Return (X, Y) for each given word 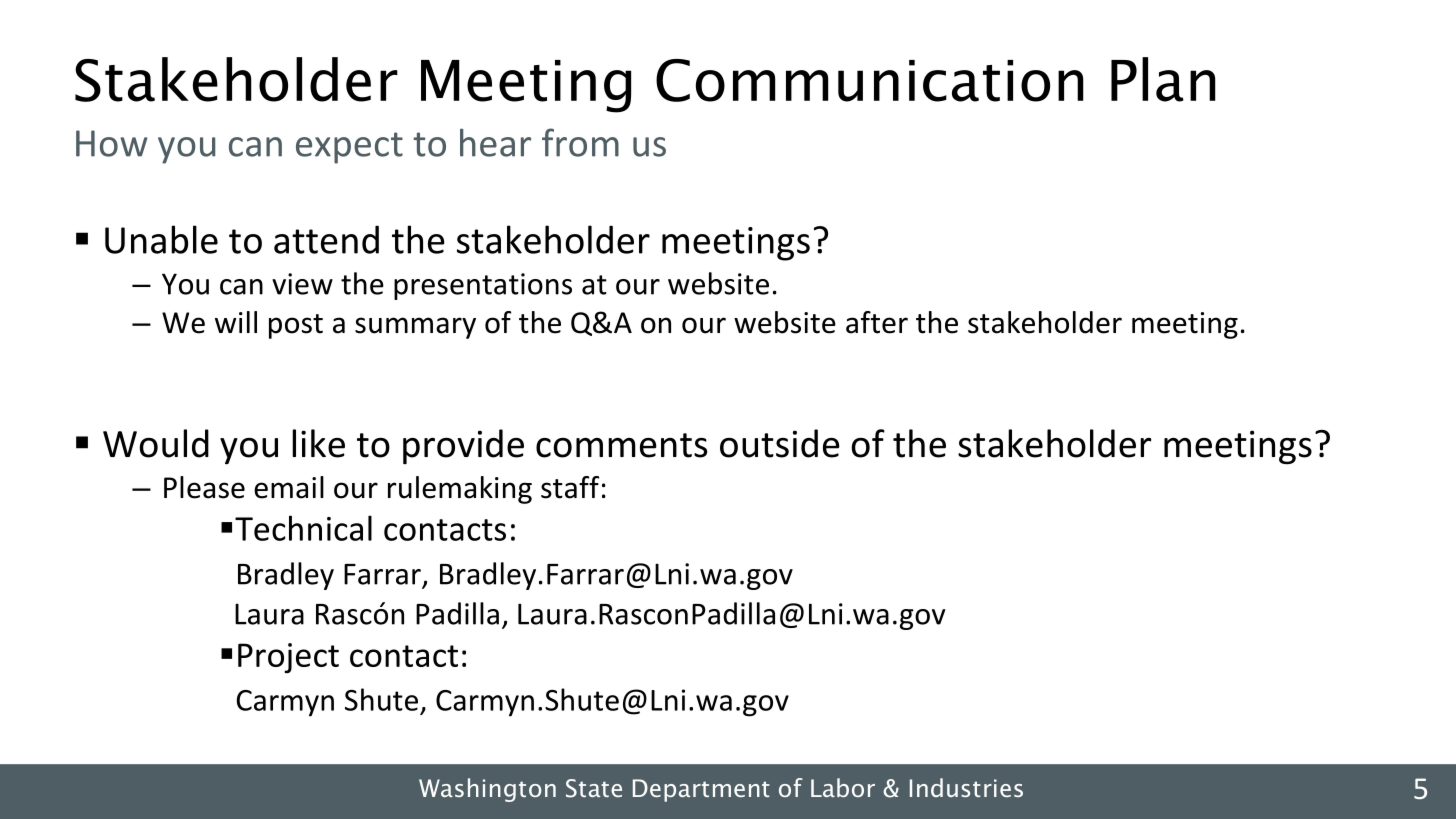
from (580, 142)
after (877, 322)
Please (204, 487)
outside (780, 443)
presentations (483, 286)
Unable (161, 239)
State (594, 788)
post (296, 326)
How (112, 143)
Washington (487, 790)
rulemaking (460, 490)
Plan (1163, 79)
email (289, 487)
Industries (966, 787)
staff (570, 487)
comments (621, 445)
